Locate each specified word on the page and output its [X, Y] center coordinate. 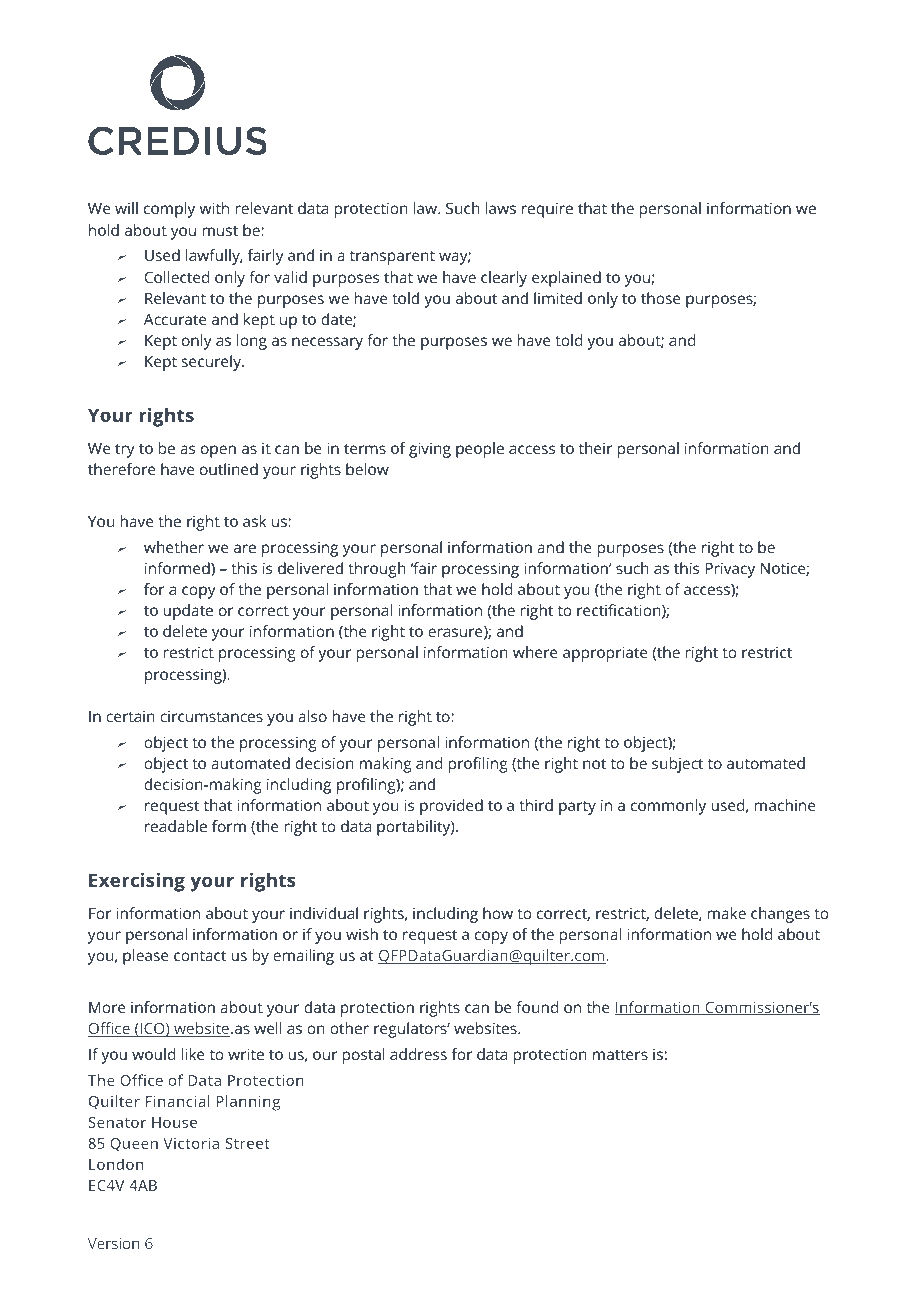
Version [113, 1243]
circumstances [211, 716]
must [220, 231]
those [661, 298]
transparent [392, 258]
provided [451, 807]
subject [677, 765]
